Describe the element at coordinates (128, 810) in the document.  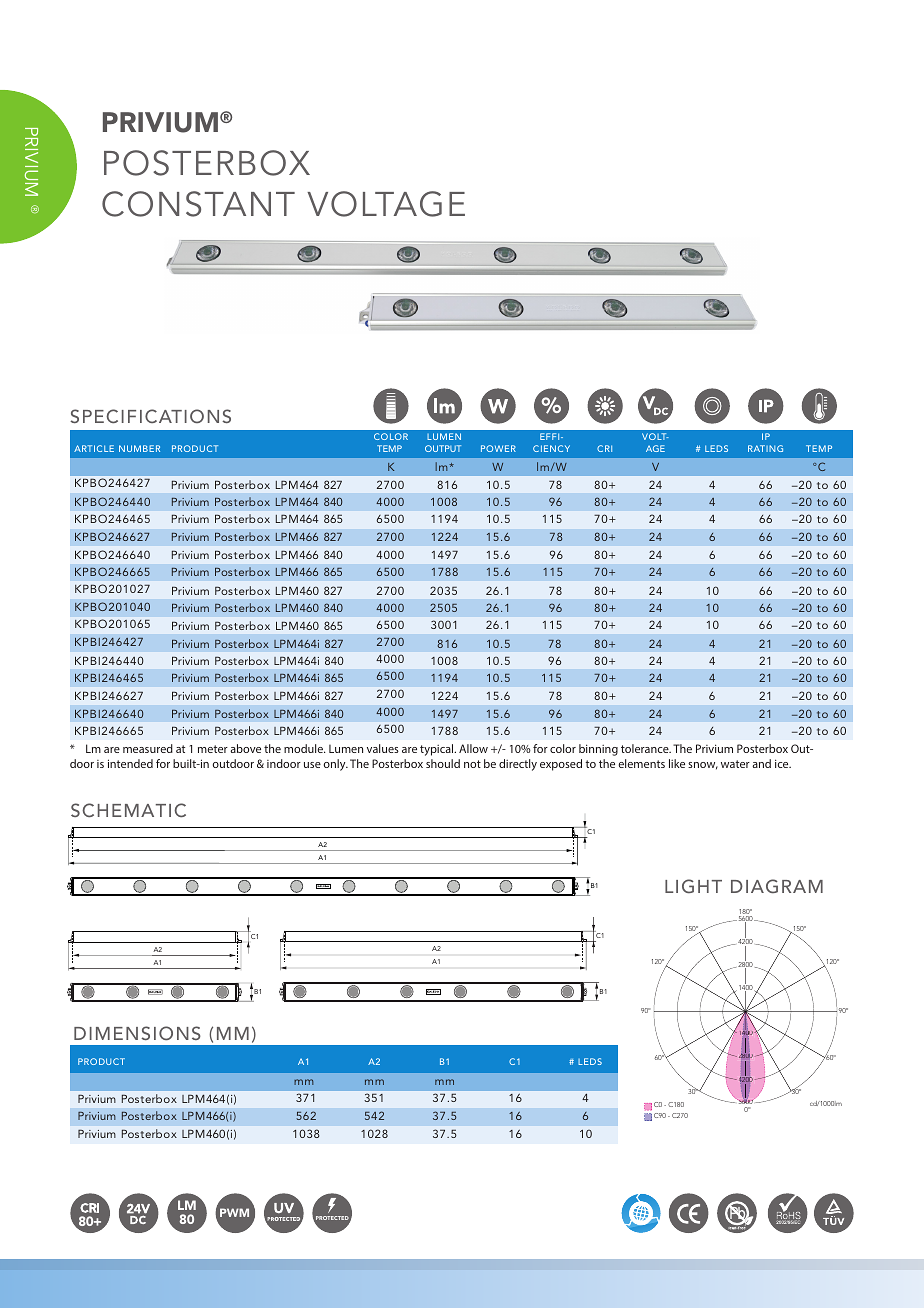
I see `SCHEMATIC` at that location.
